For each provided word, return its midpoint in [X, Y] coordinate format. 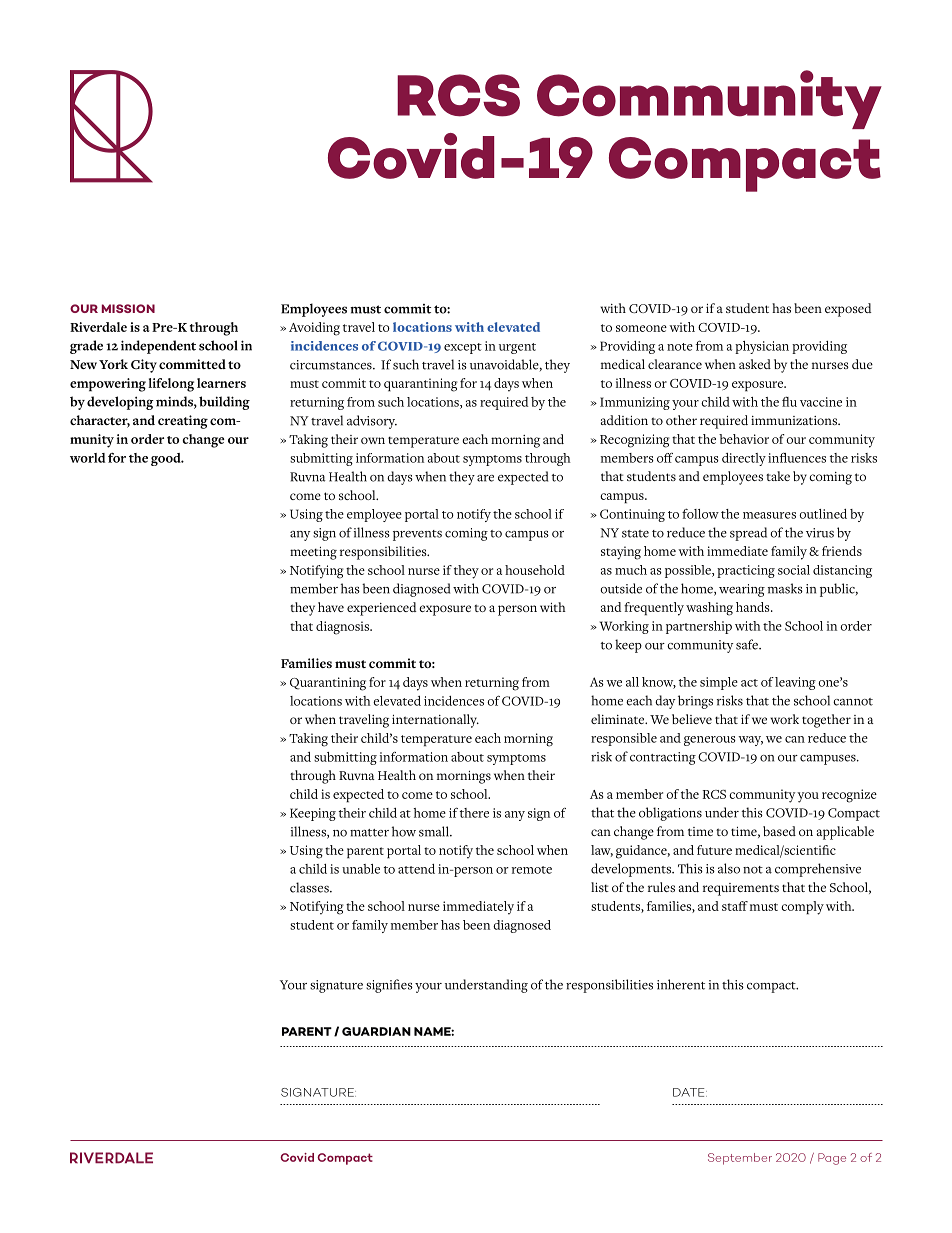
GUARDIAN [376, 1031]
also [729, 868]
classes [310, 887]
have [331, 607]
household [535, 570]
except [463, 348]
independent [158, 347]
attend [416, 869]
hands [754, 607]
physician [762, 347]
